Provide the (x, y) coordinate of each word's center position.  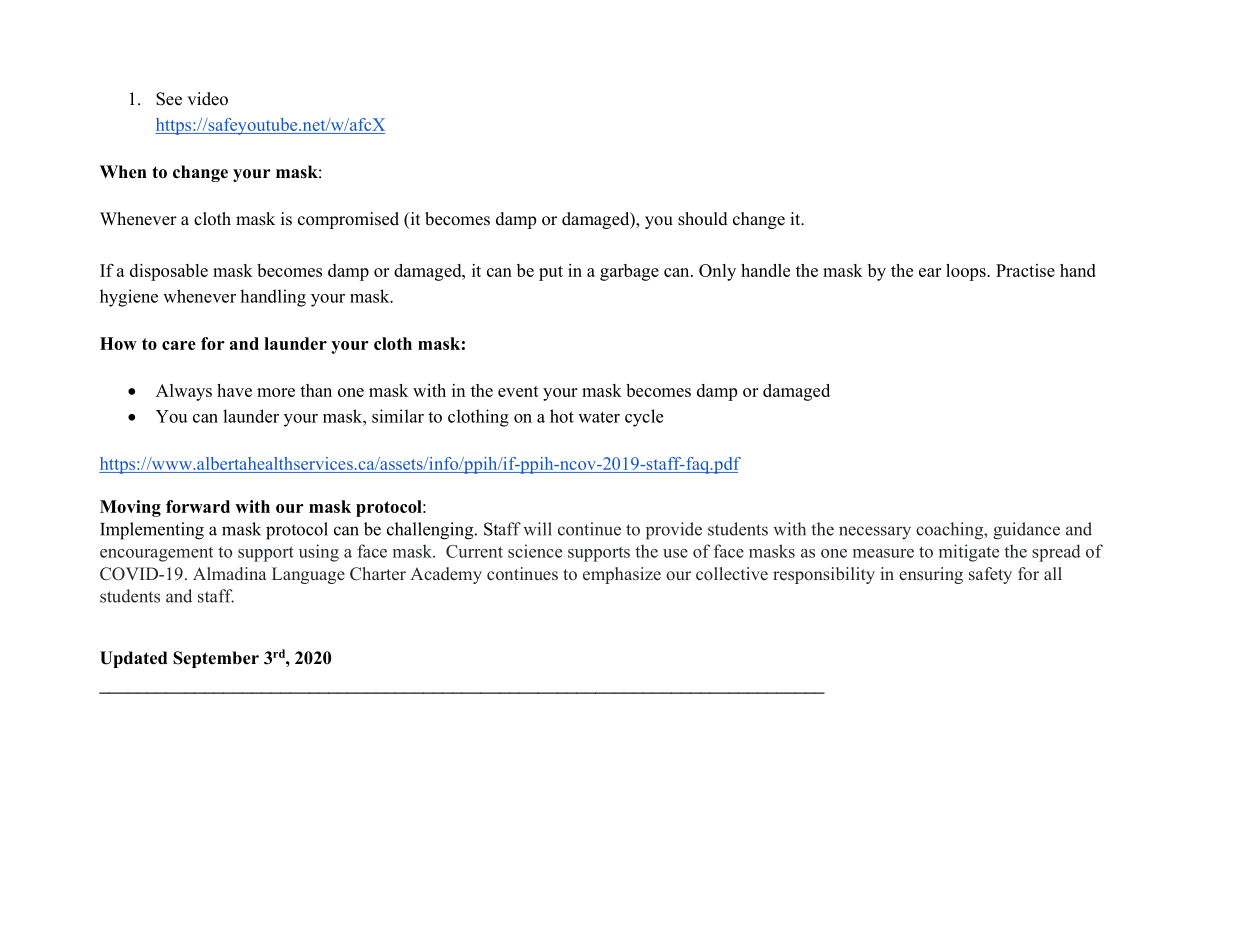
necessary (875, 532)
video (207, 99)
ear (930, 272)
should (703, 219)
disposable (169, 272)
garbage (629, 272)
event (518, 391)
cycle (644, 418)
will (538, 529)
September (216, 659)
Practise (1025, 270)
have (234, 390)
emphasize (622, 575)
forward (198, 506)
